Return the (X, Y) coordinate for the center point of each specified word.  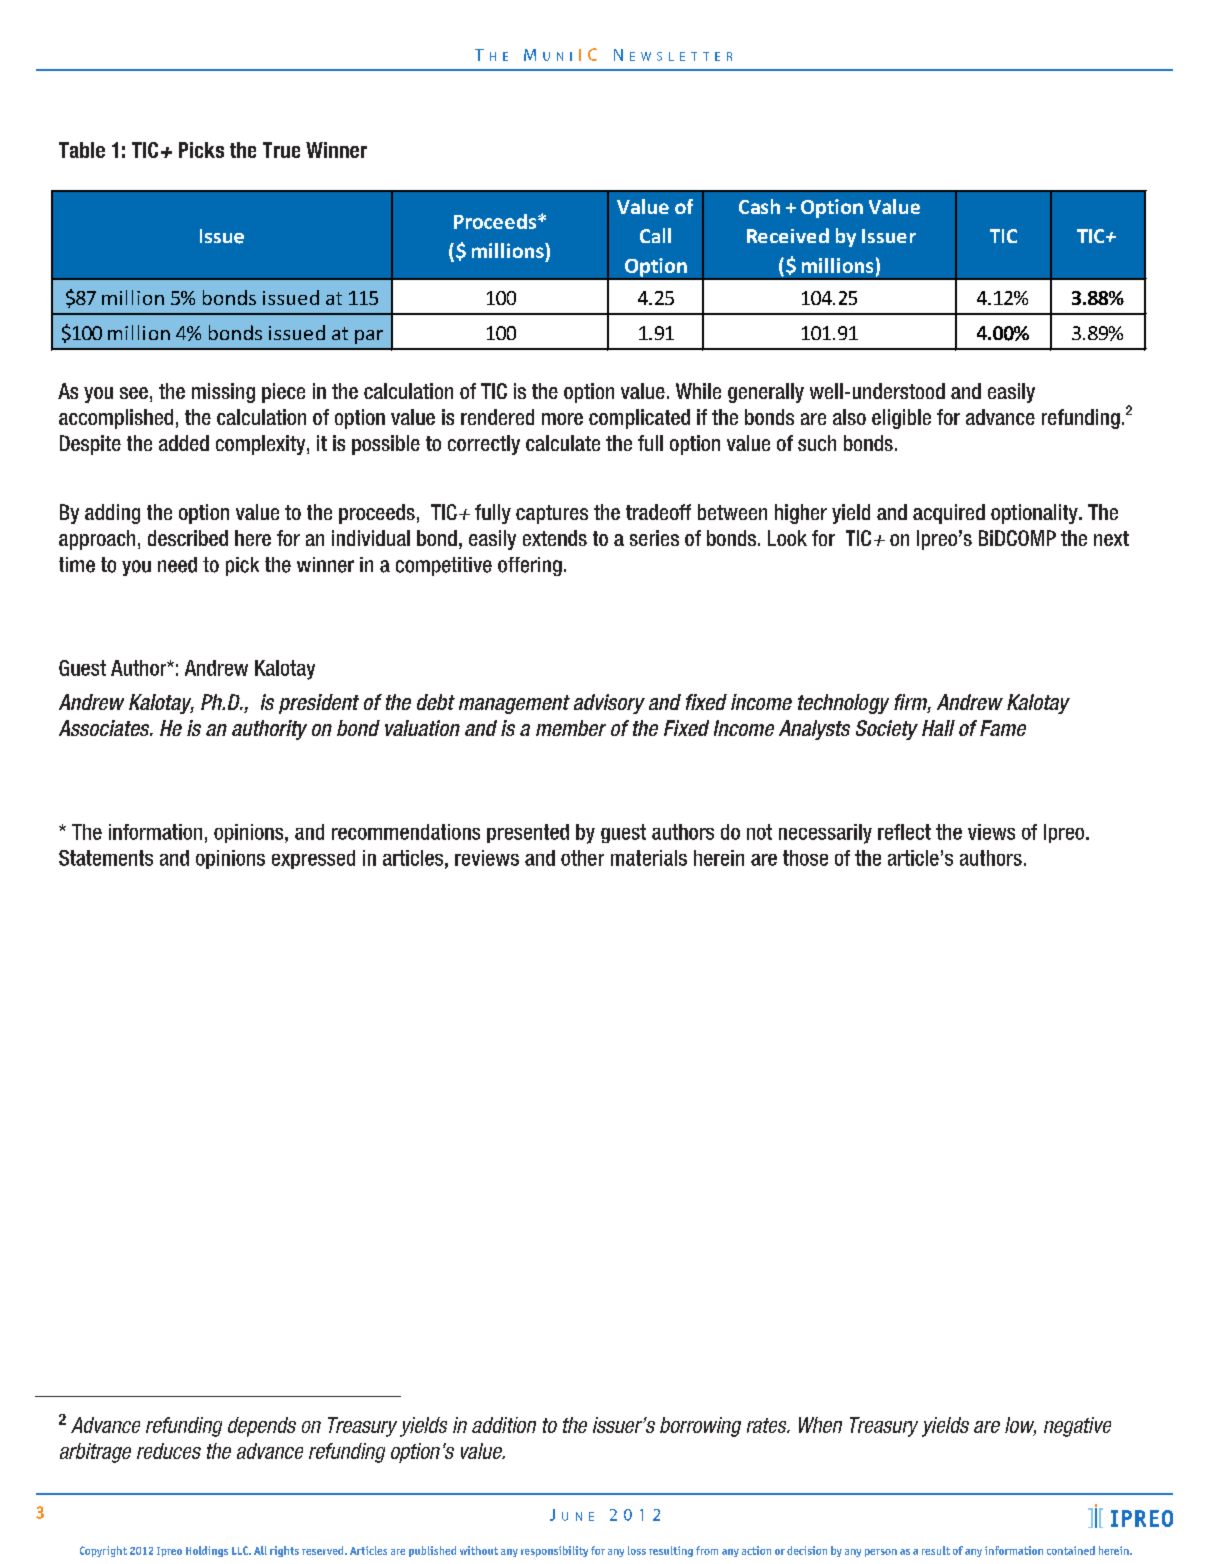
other (582, 858)
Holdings (207, 1551)
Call (655, 235)
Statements (106, 858)
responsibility (554, 1551)
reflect (904, 832)
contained (1071, 1550)
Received (788, 235)
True (281, 150)
